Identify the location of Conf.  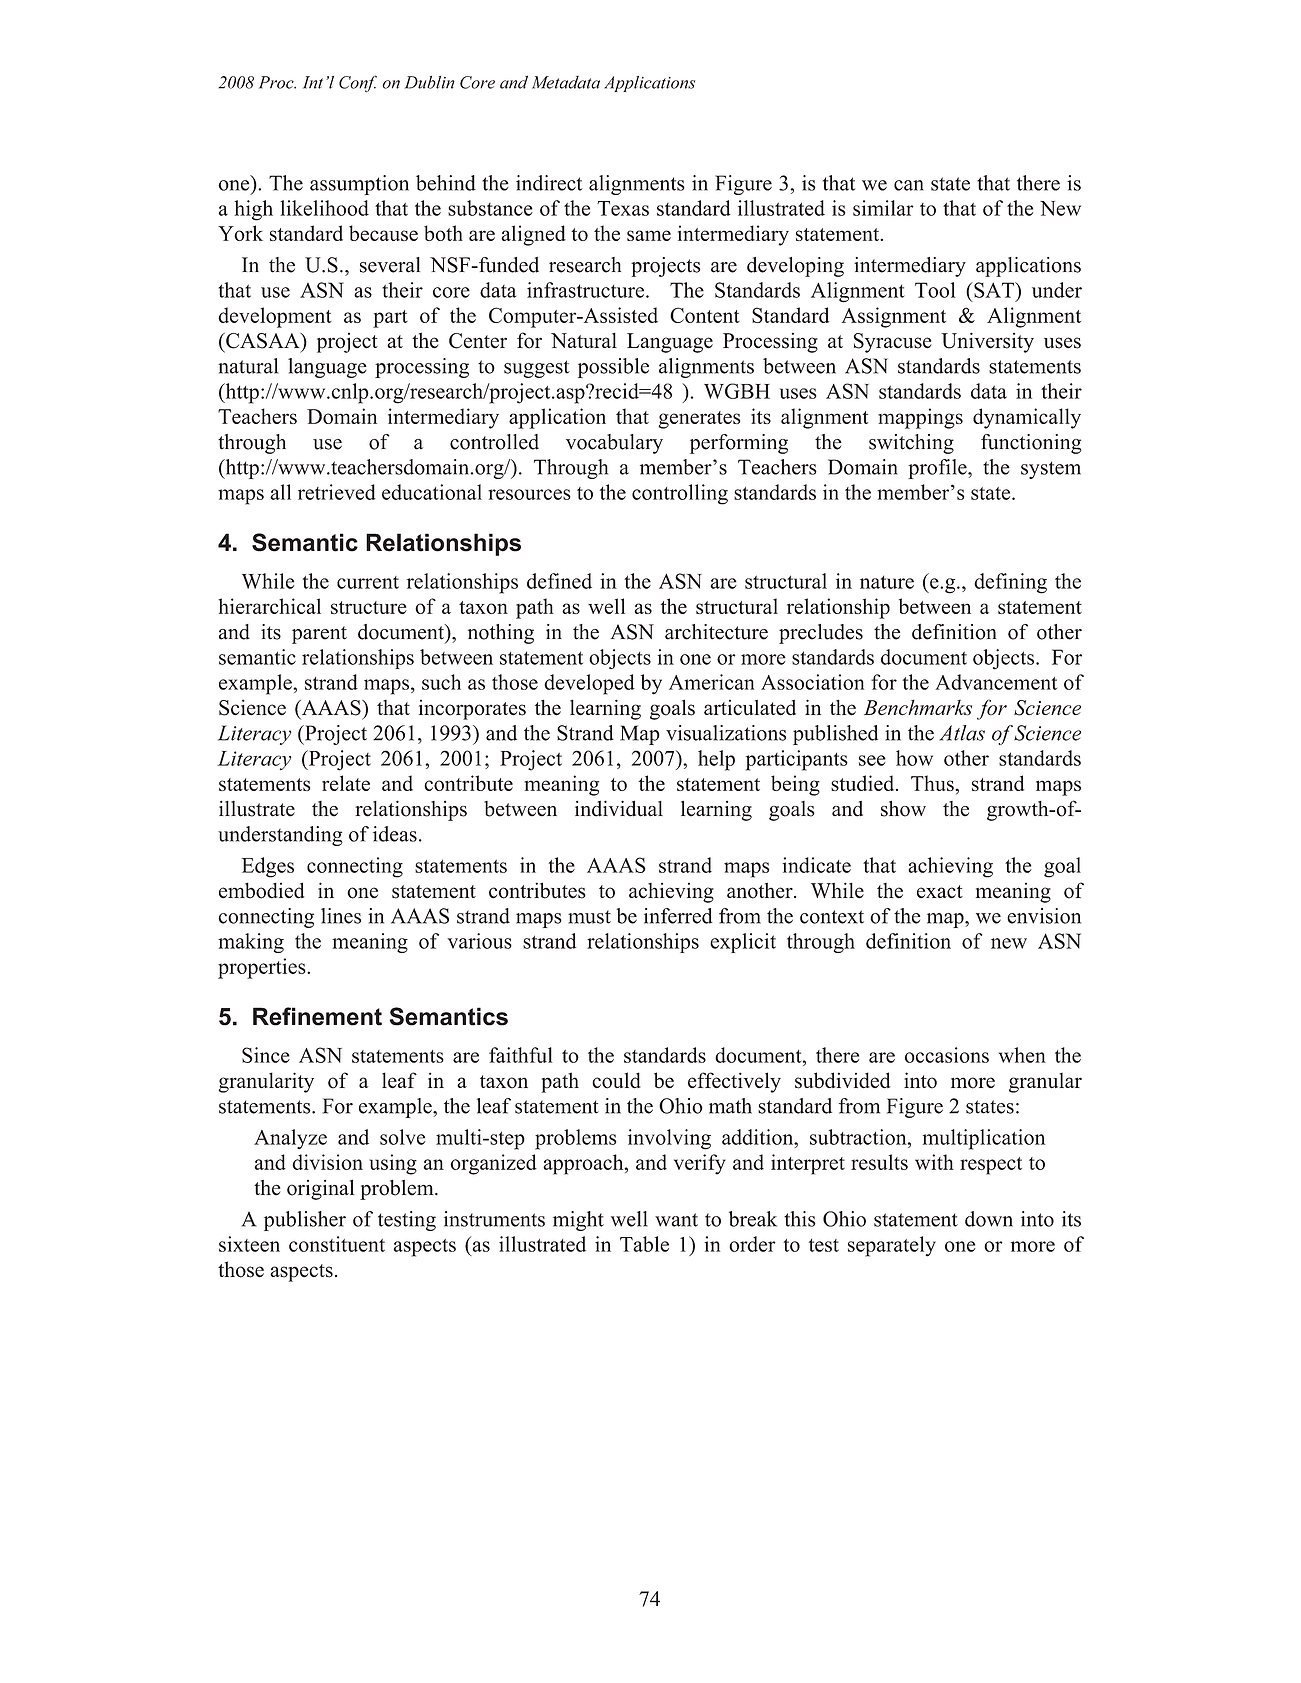
(358, 84).
